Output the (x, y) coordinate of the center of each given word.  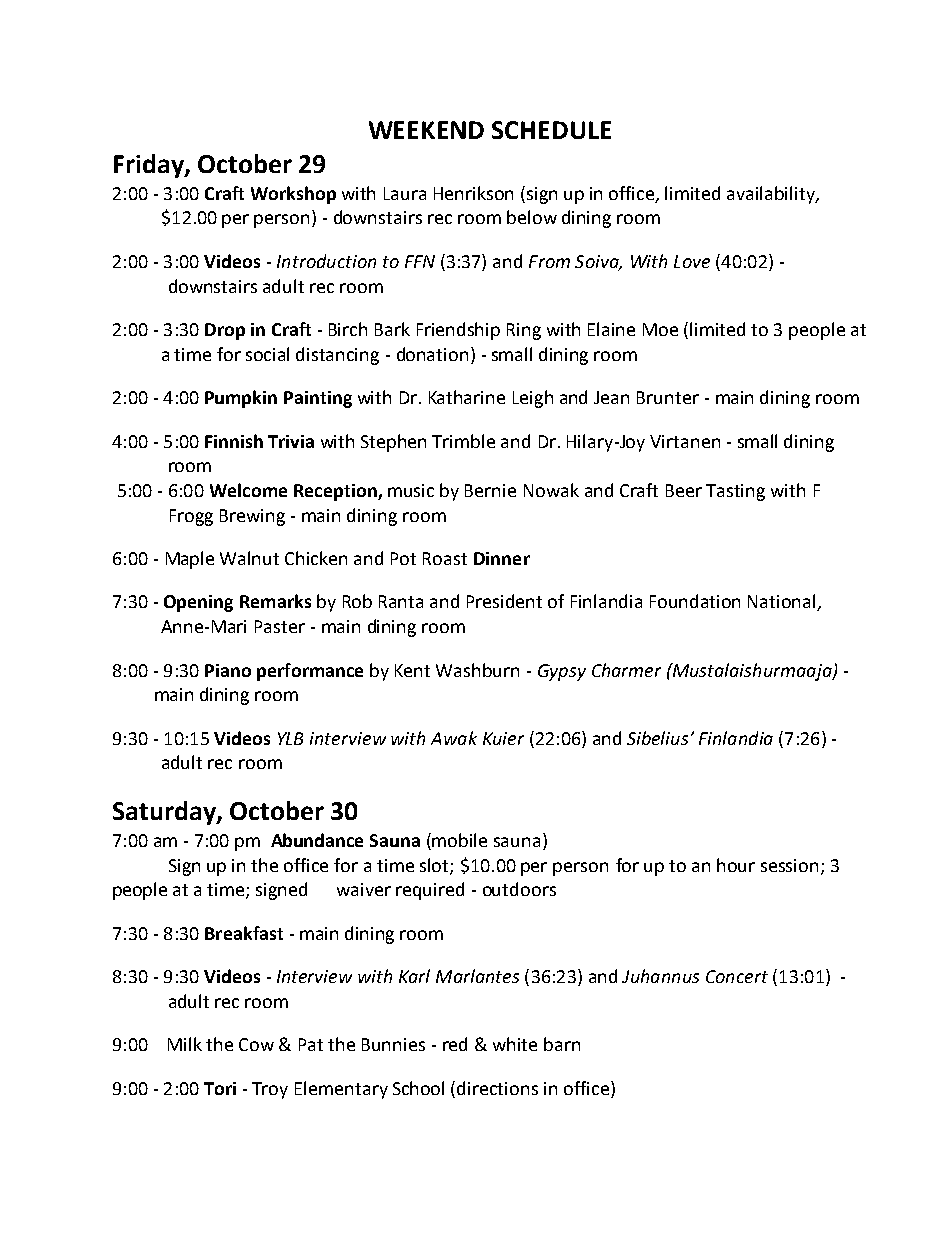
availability (772, 195)
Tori (220, 1088)
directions (497, 1088)
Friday (150, 166)
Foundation (695, 601)
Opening (198, 603)
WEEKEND (426, 130)
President (504, 601)
